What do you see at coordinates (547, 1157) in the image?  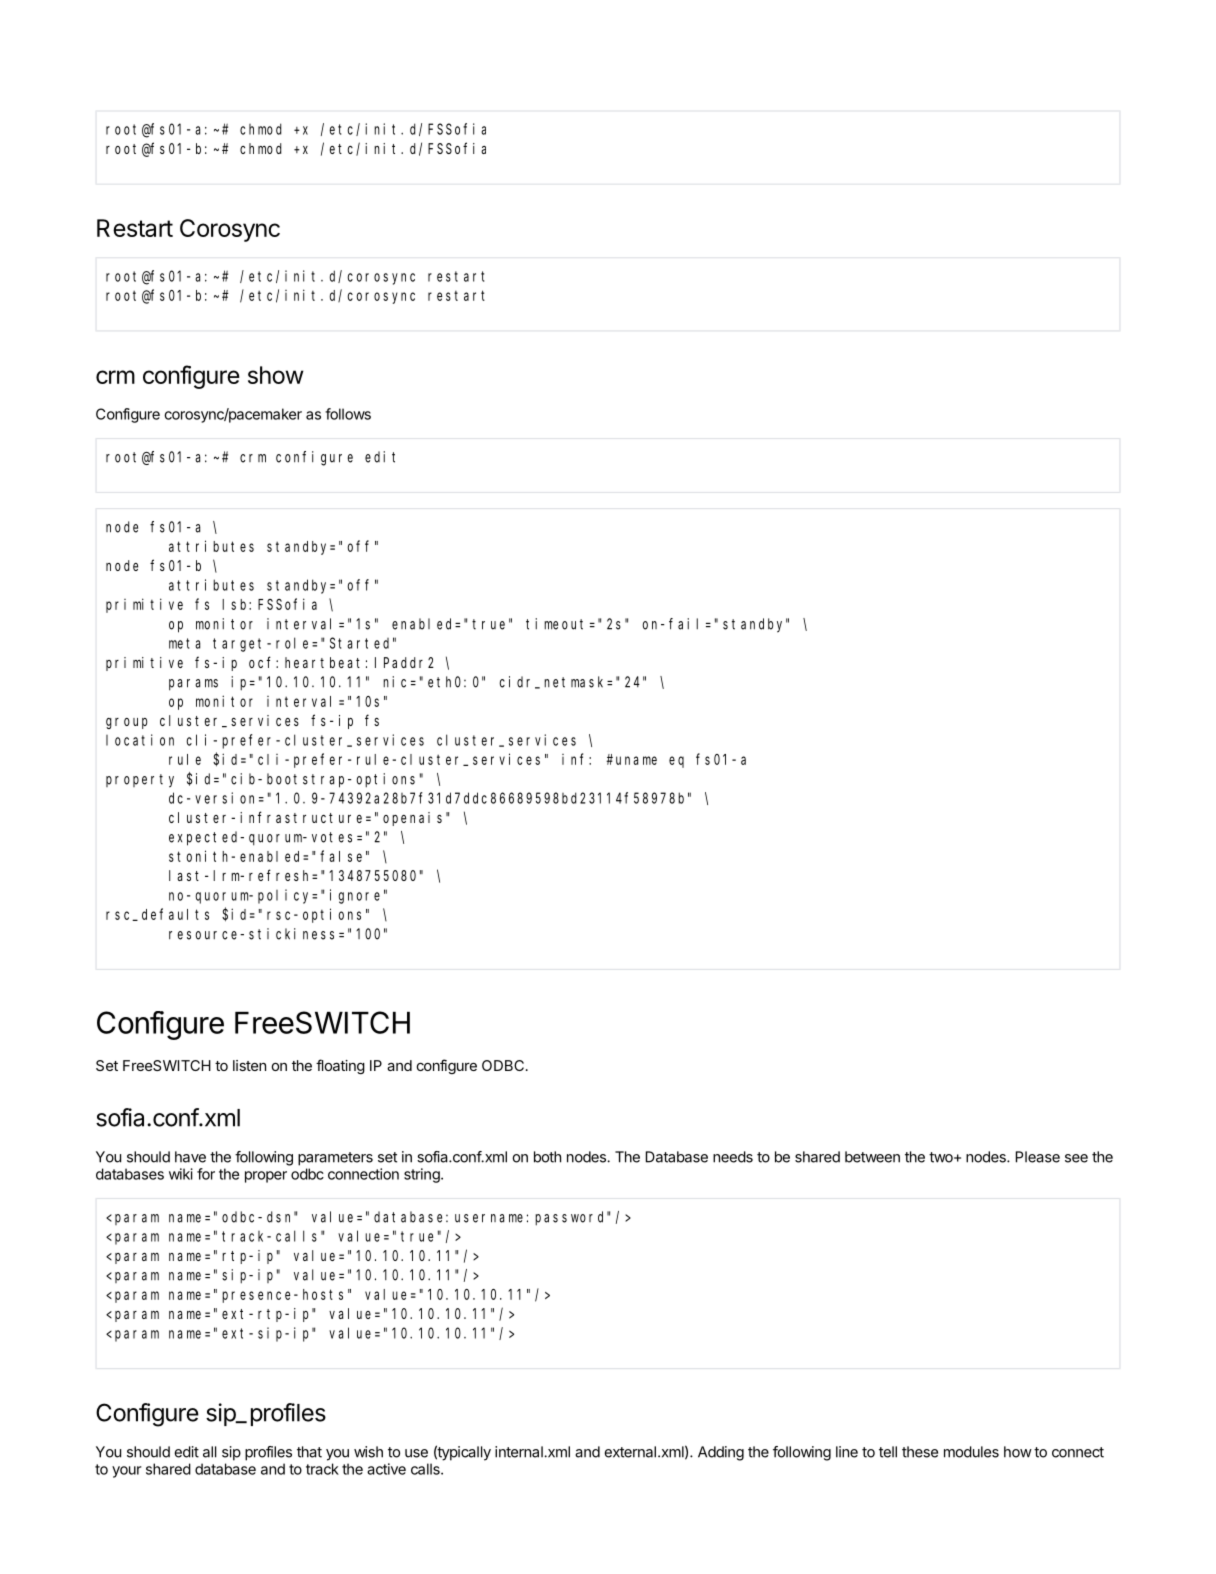 I see `both` at bounding box center [547, 1157].
